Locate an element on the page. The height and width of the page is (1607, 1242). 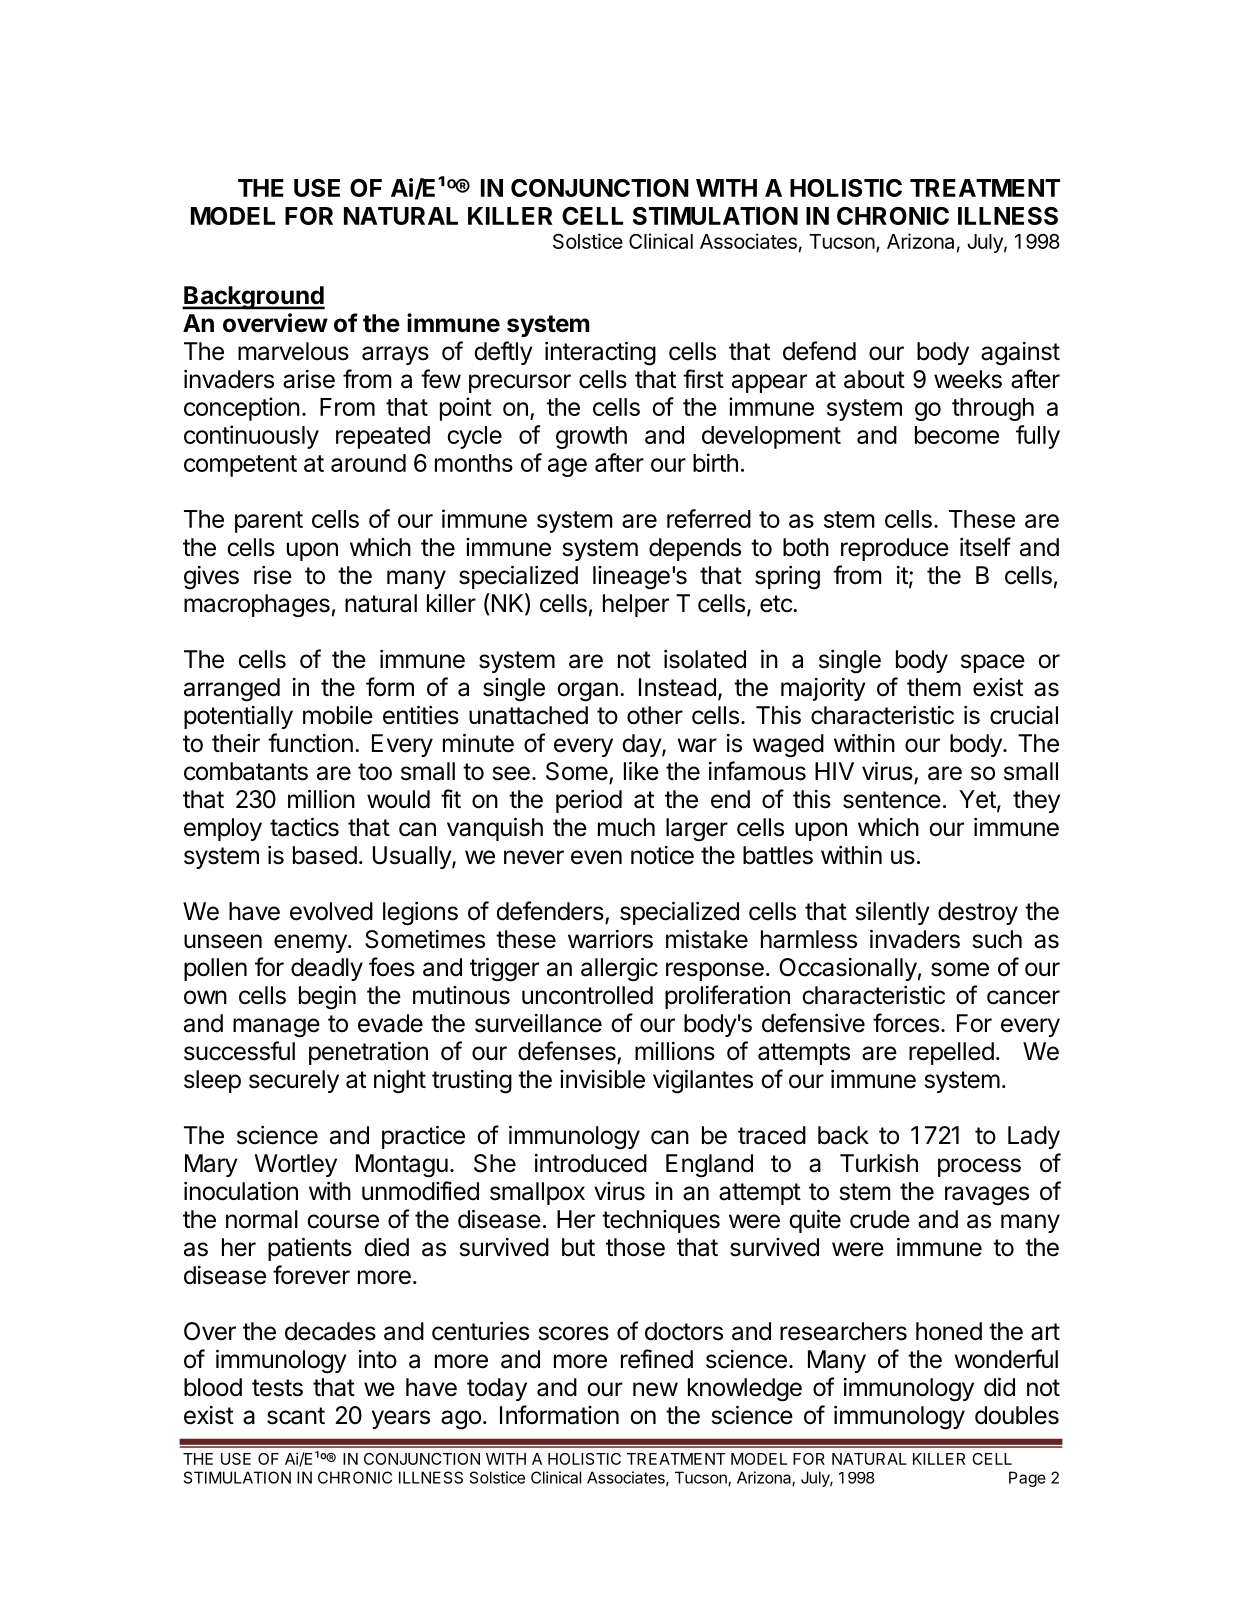
invisible is located at coordinates (602, 1079).
